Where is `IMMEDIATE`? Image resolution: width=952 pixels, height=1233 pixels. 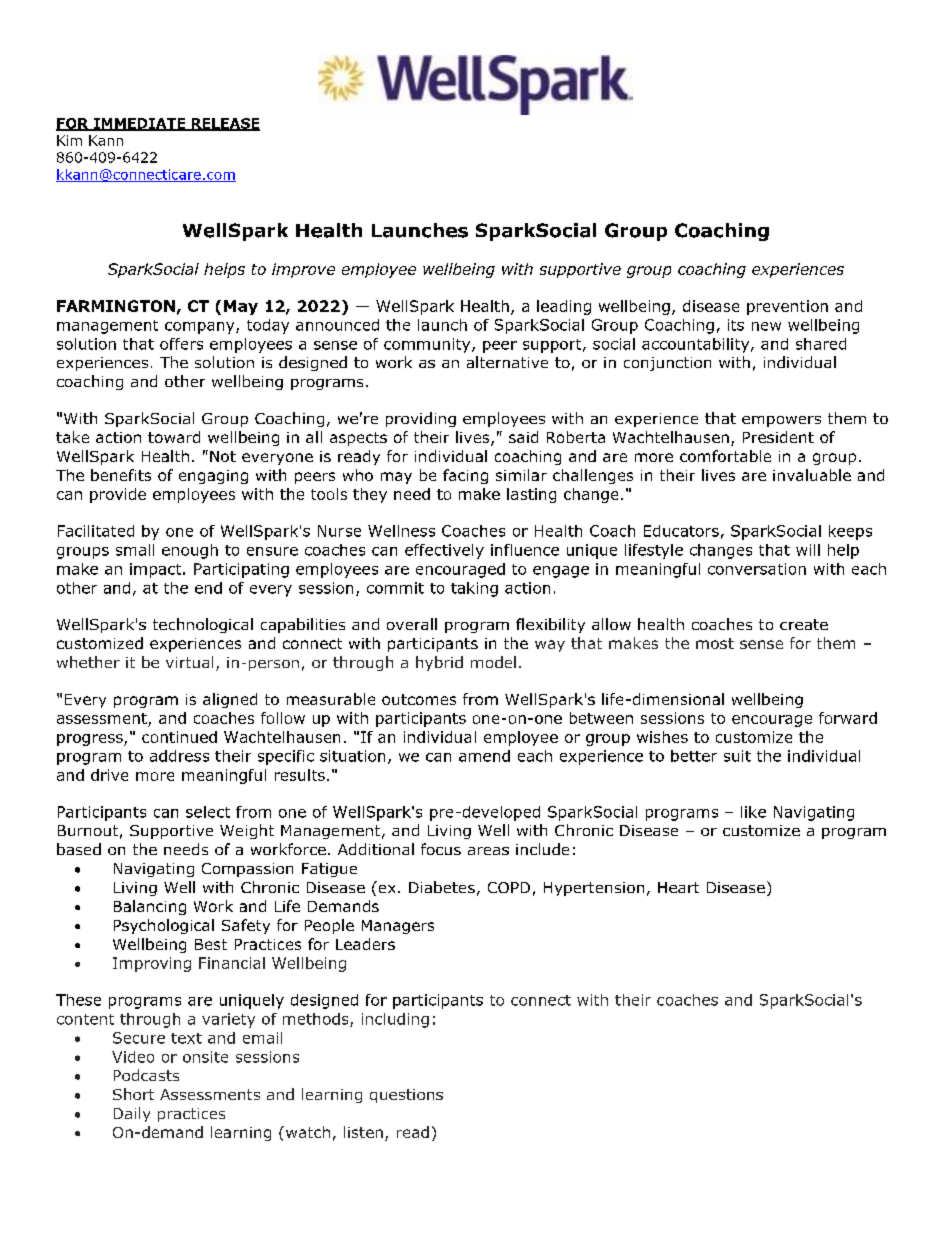
IMMEDIATE is located at coordinates (139, 124).
